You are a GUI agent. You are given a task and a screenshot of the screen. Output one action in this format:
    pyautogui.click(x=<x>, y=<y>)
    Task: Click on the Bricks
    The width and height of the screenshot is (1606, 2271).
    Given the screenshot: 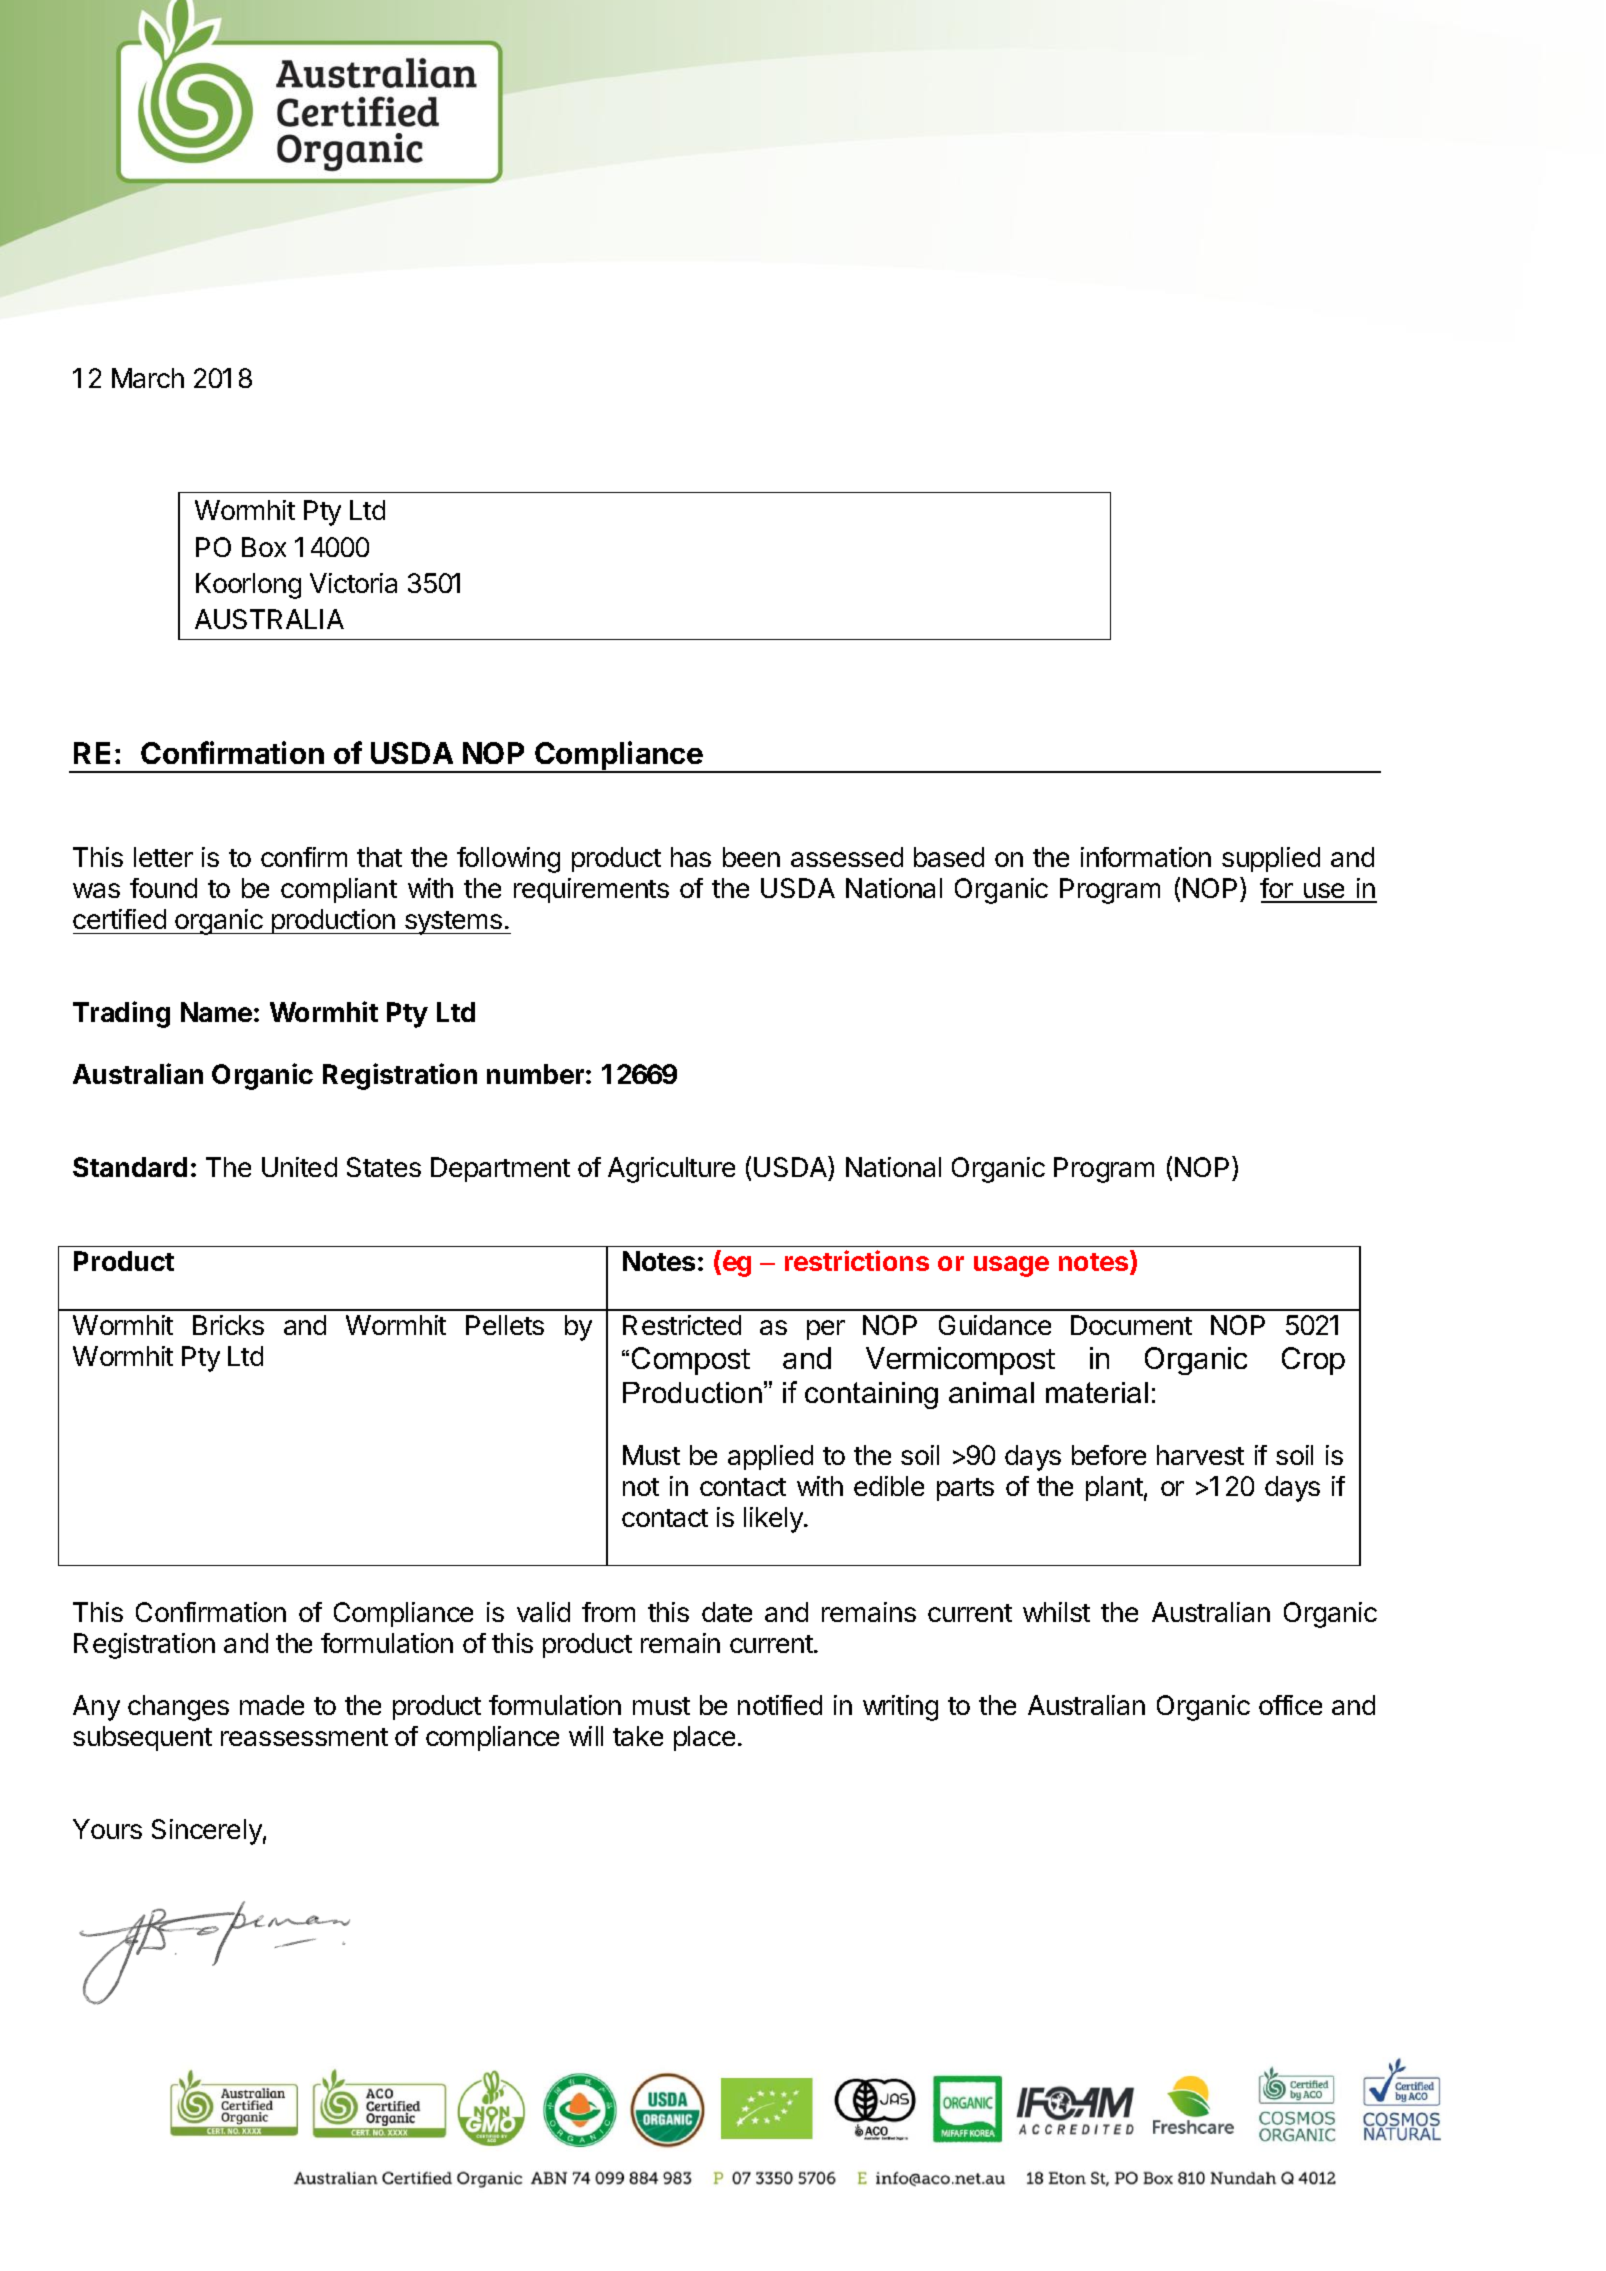 What is the action you would take?
    pyautogui.click(x=228, y=1325)
